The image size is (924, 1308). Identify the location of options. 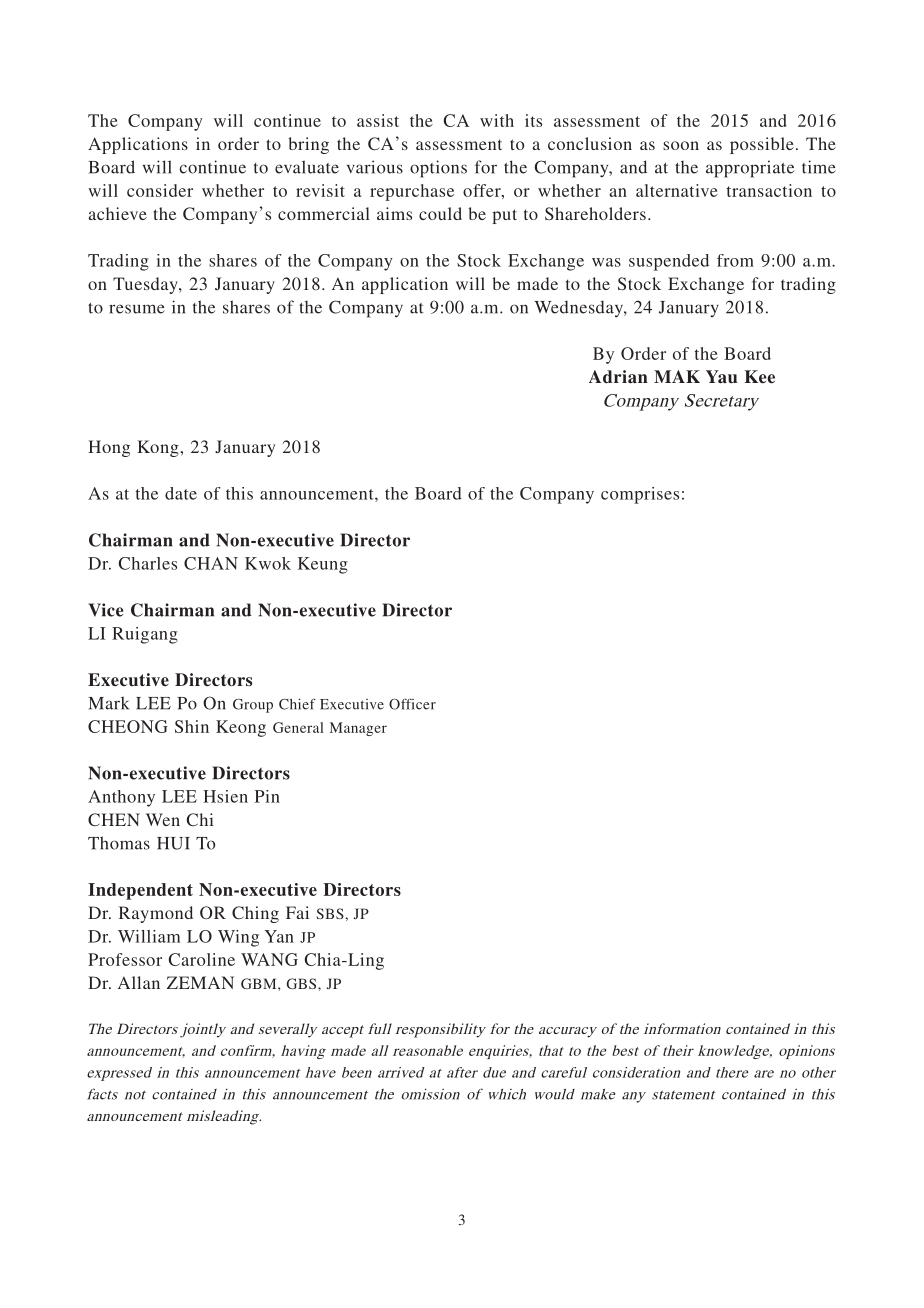
(438, 169).
